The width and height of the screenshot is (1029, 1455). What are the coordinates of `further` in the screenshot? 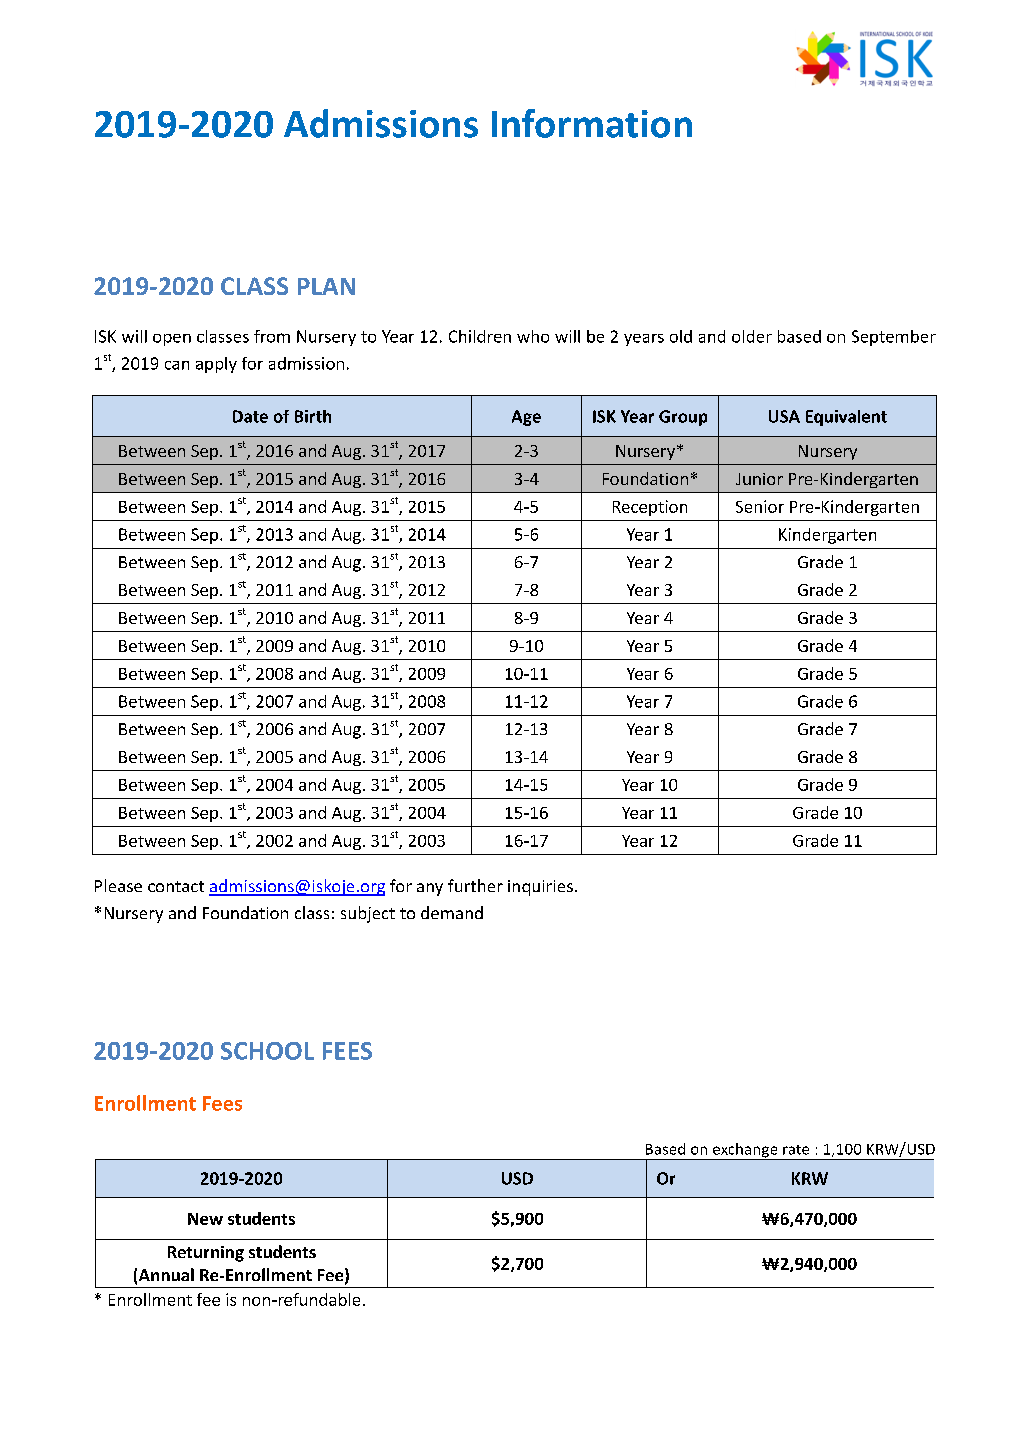 It's located at (475, 885).
